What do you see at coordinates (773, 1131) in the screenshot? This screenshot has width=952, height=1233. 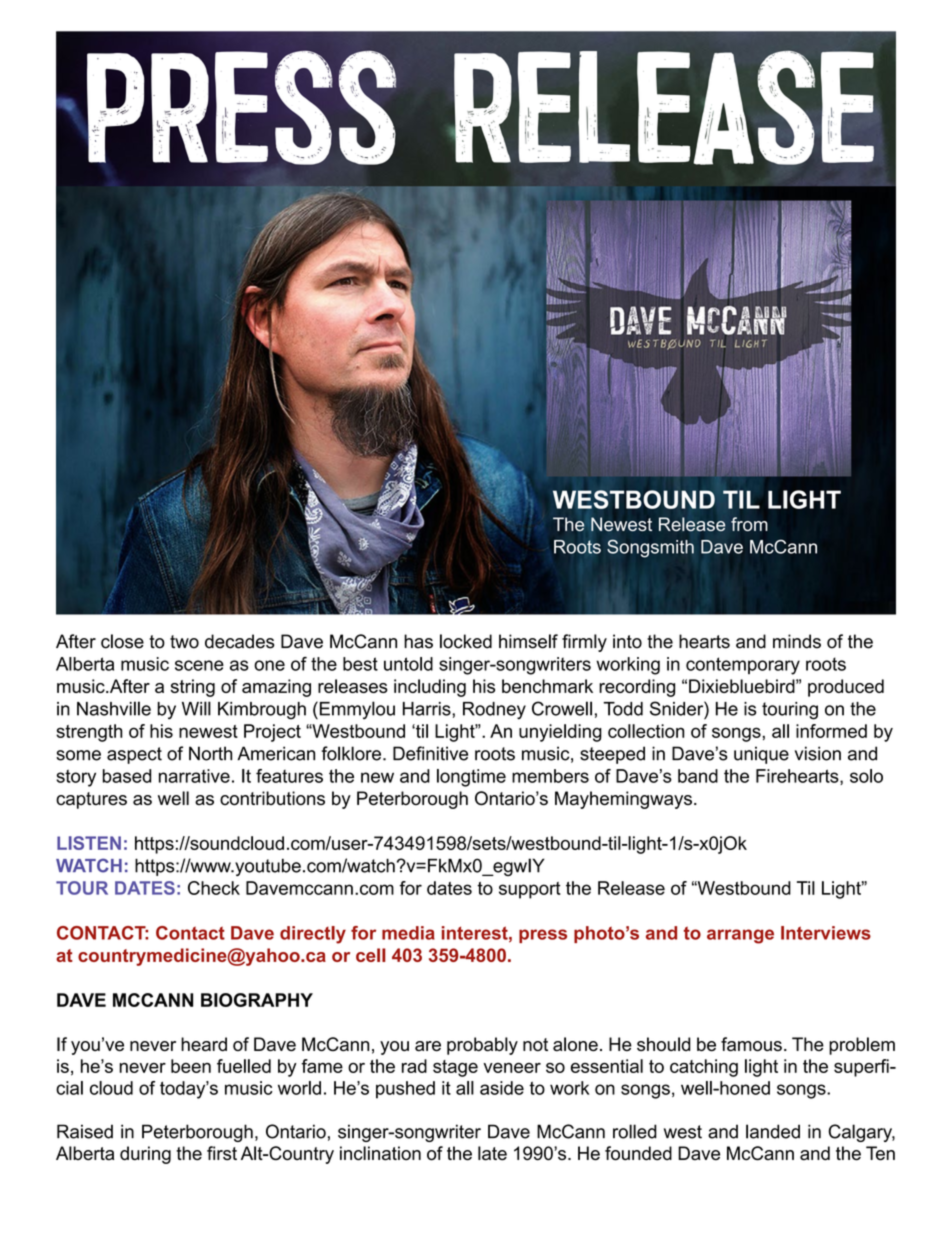 I see `landed` at bounding box center [773, 1131].
